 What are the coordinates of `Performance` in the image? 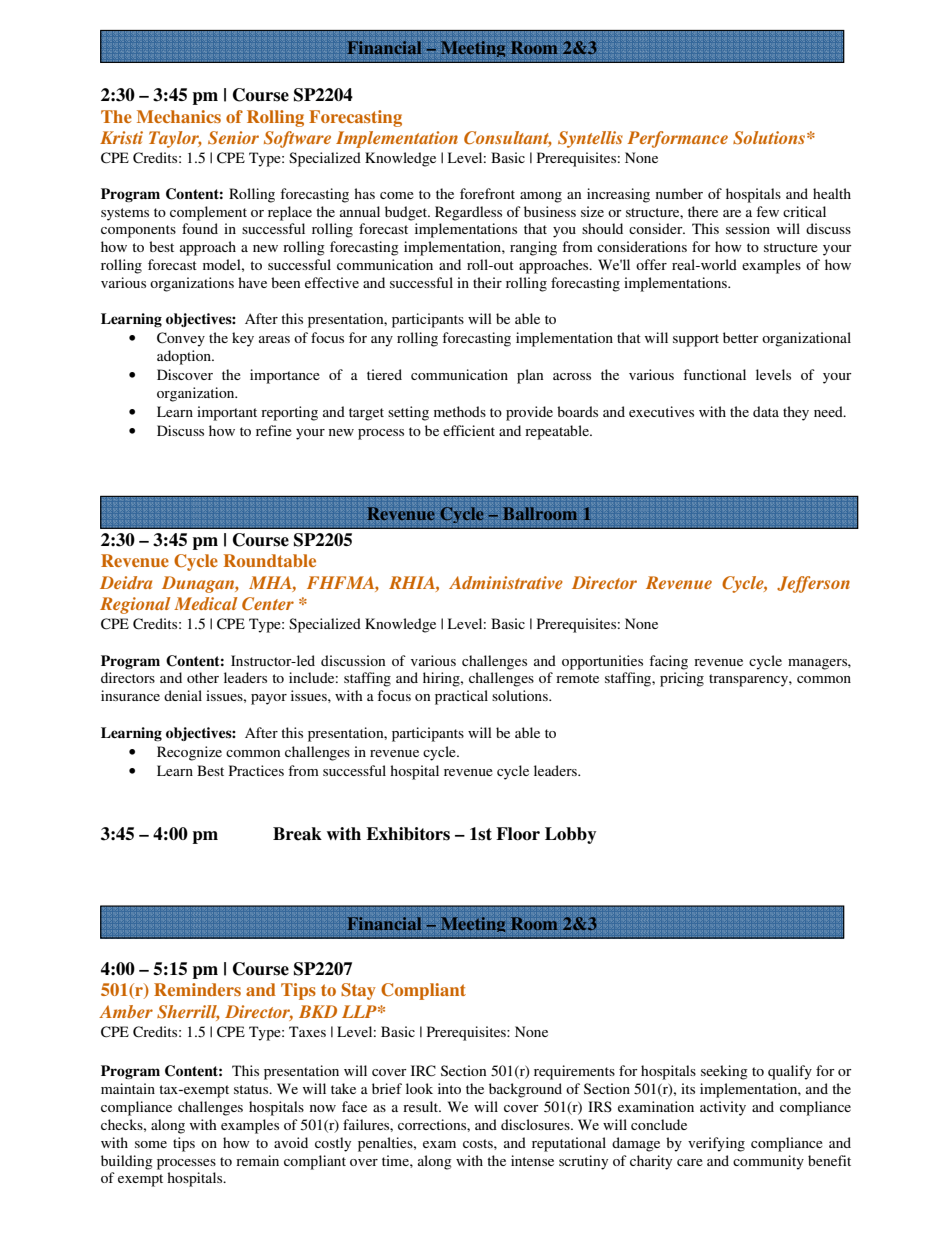 It's located at (678, 139).
